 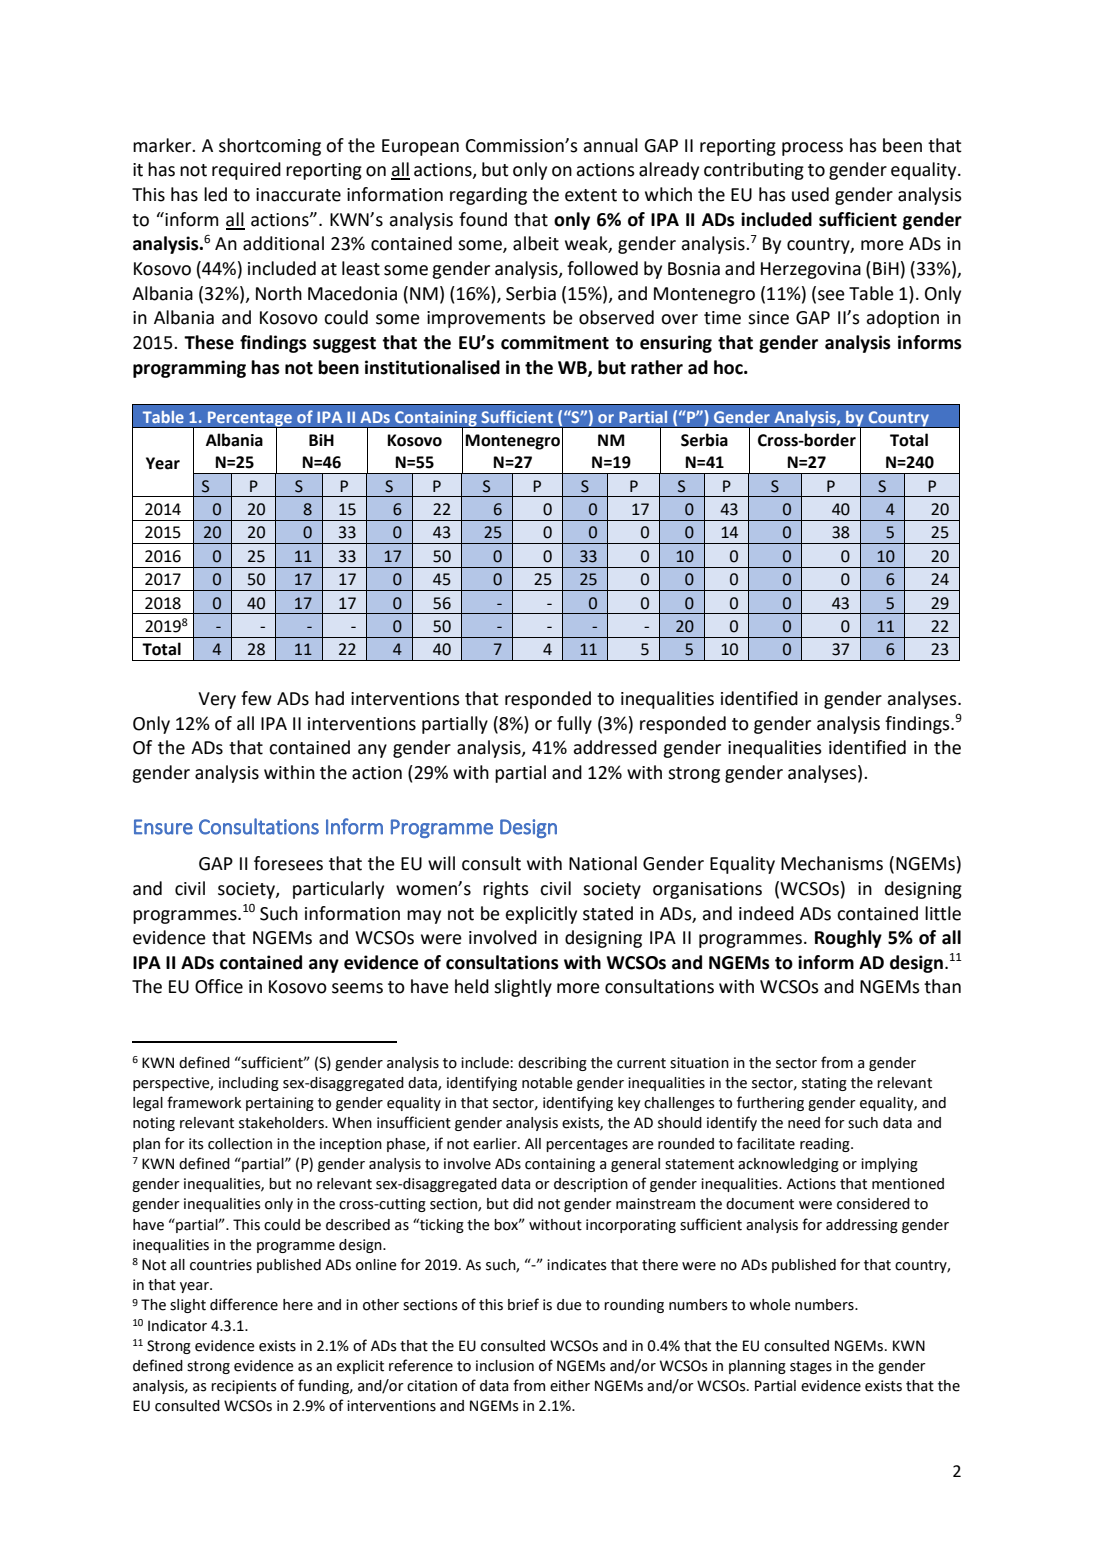 I want to click on few, so click(x=256, y=698).
